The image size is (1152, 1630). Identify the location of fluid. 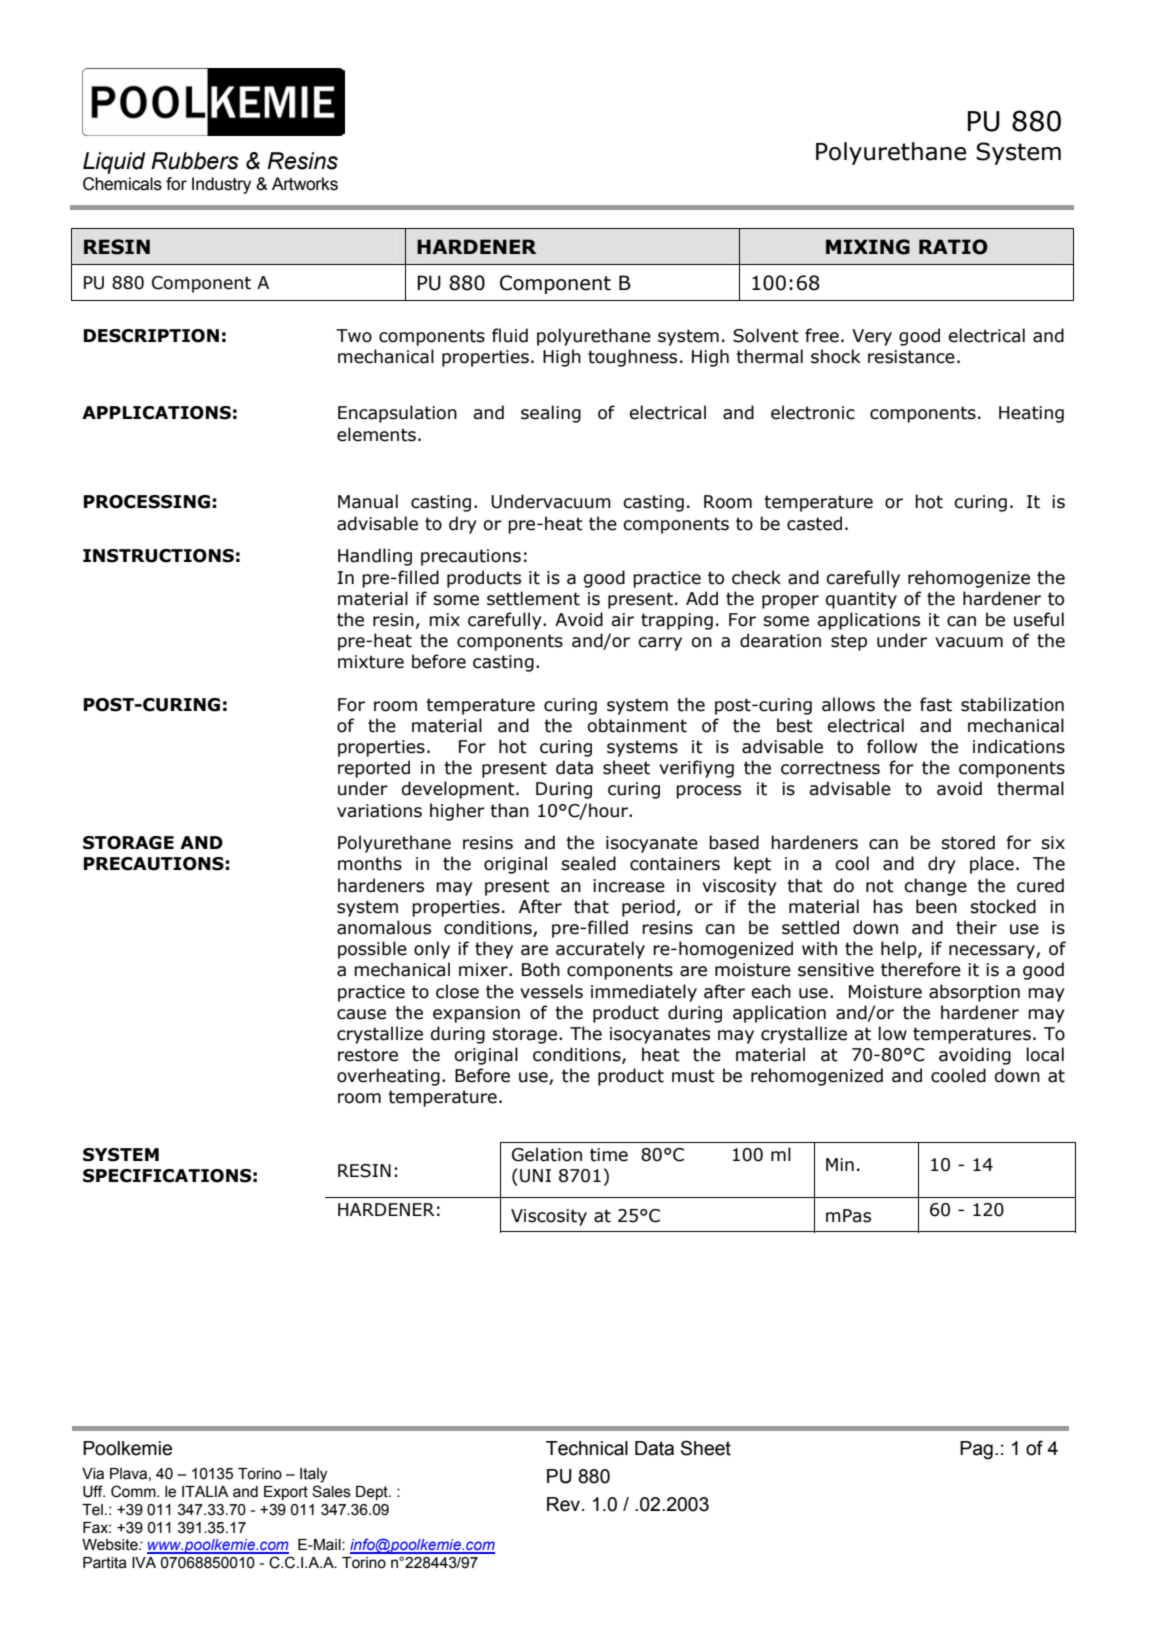
(510, 335).
